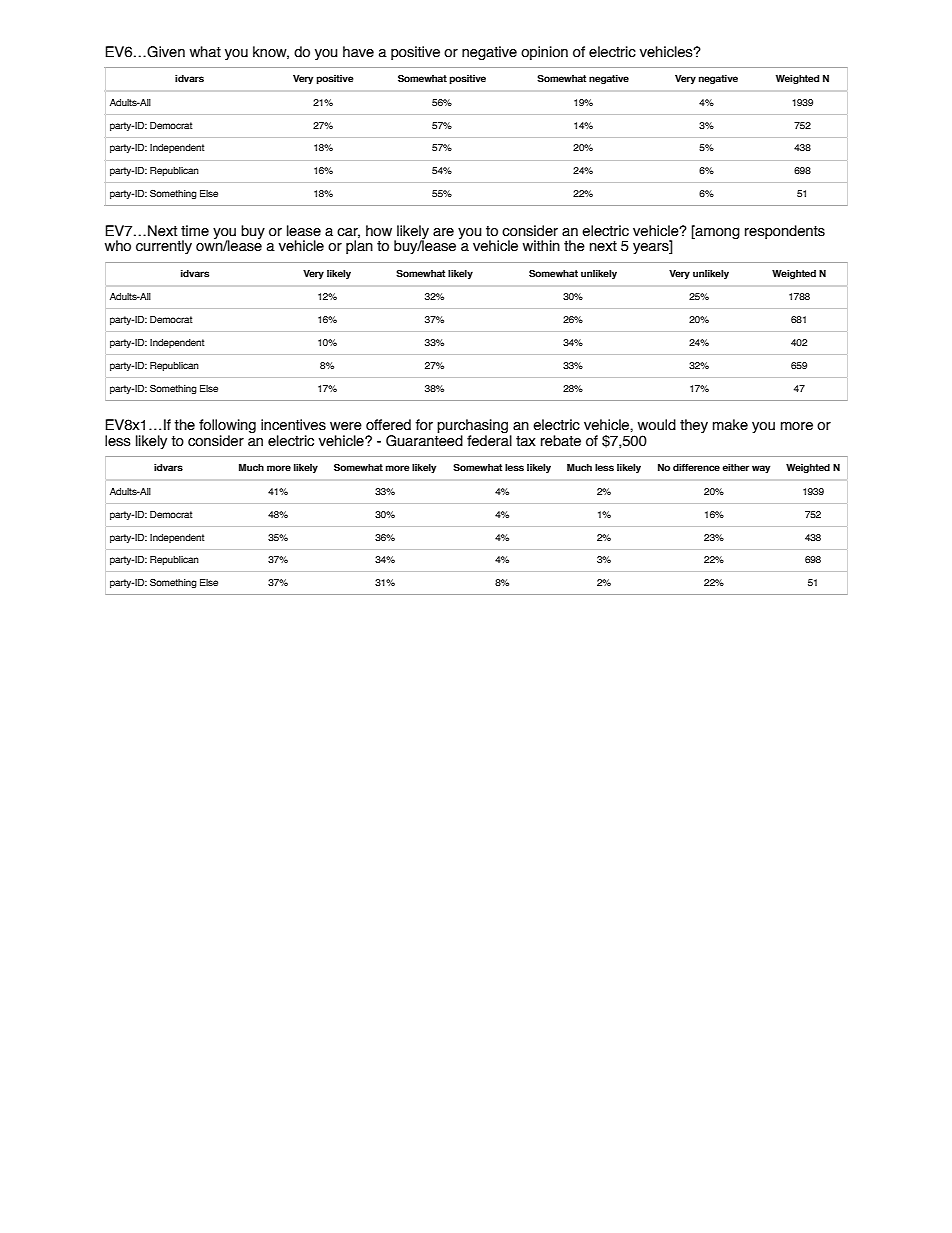  I want to click on time, so click(195, 231).
